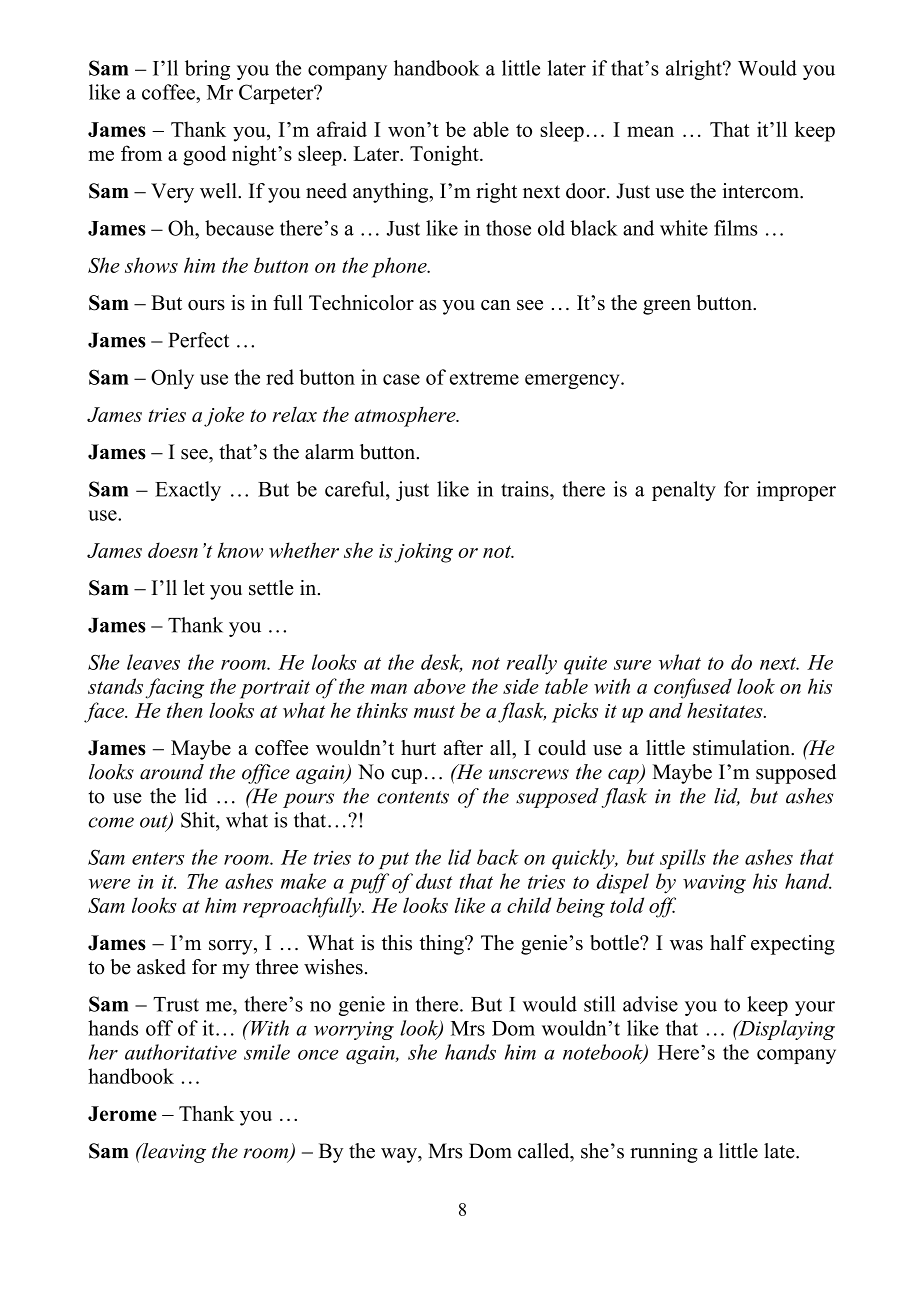  Describe the element at coordinates (441, 663) in the image. I see `desk` at that location.
